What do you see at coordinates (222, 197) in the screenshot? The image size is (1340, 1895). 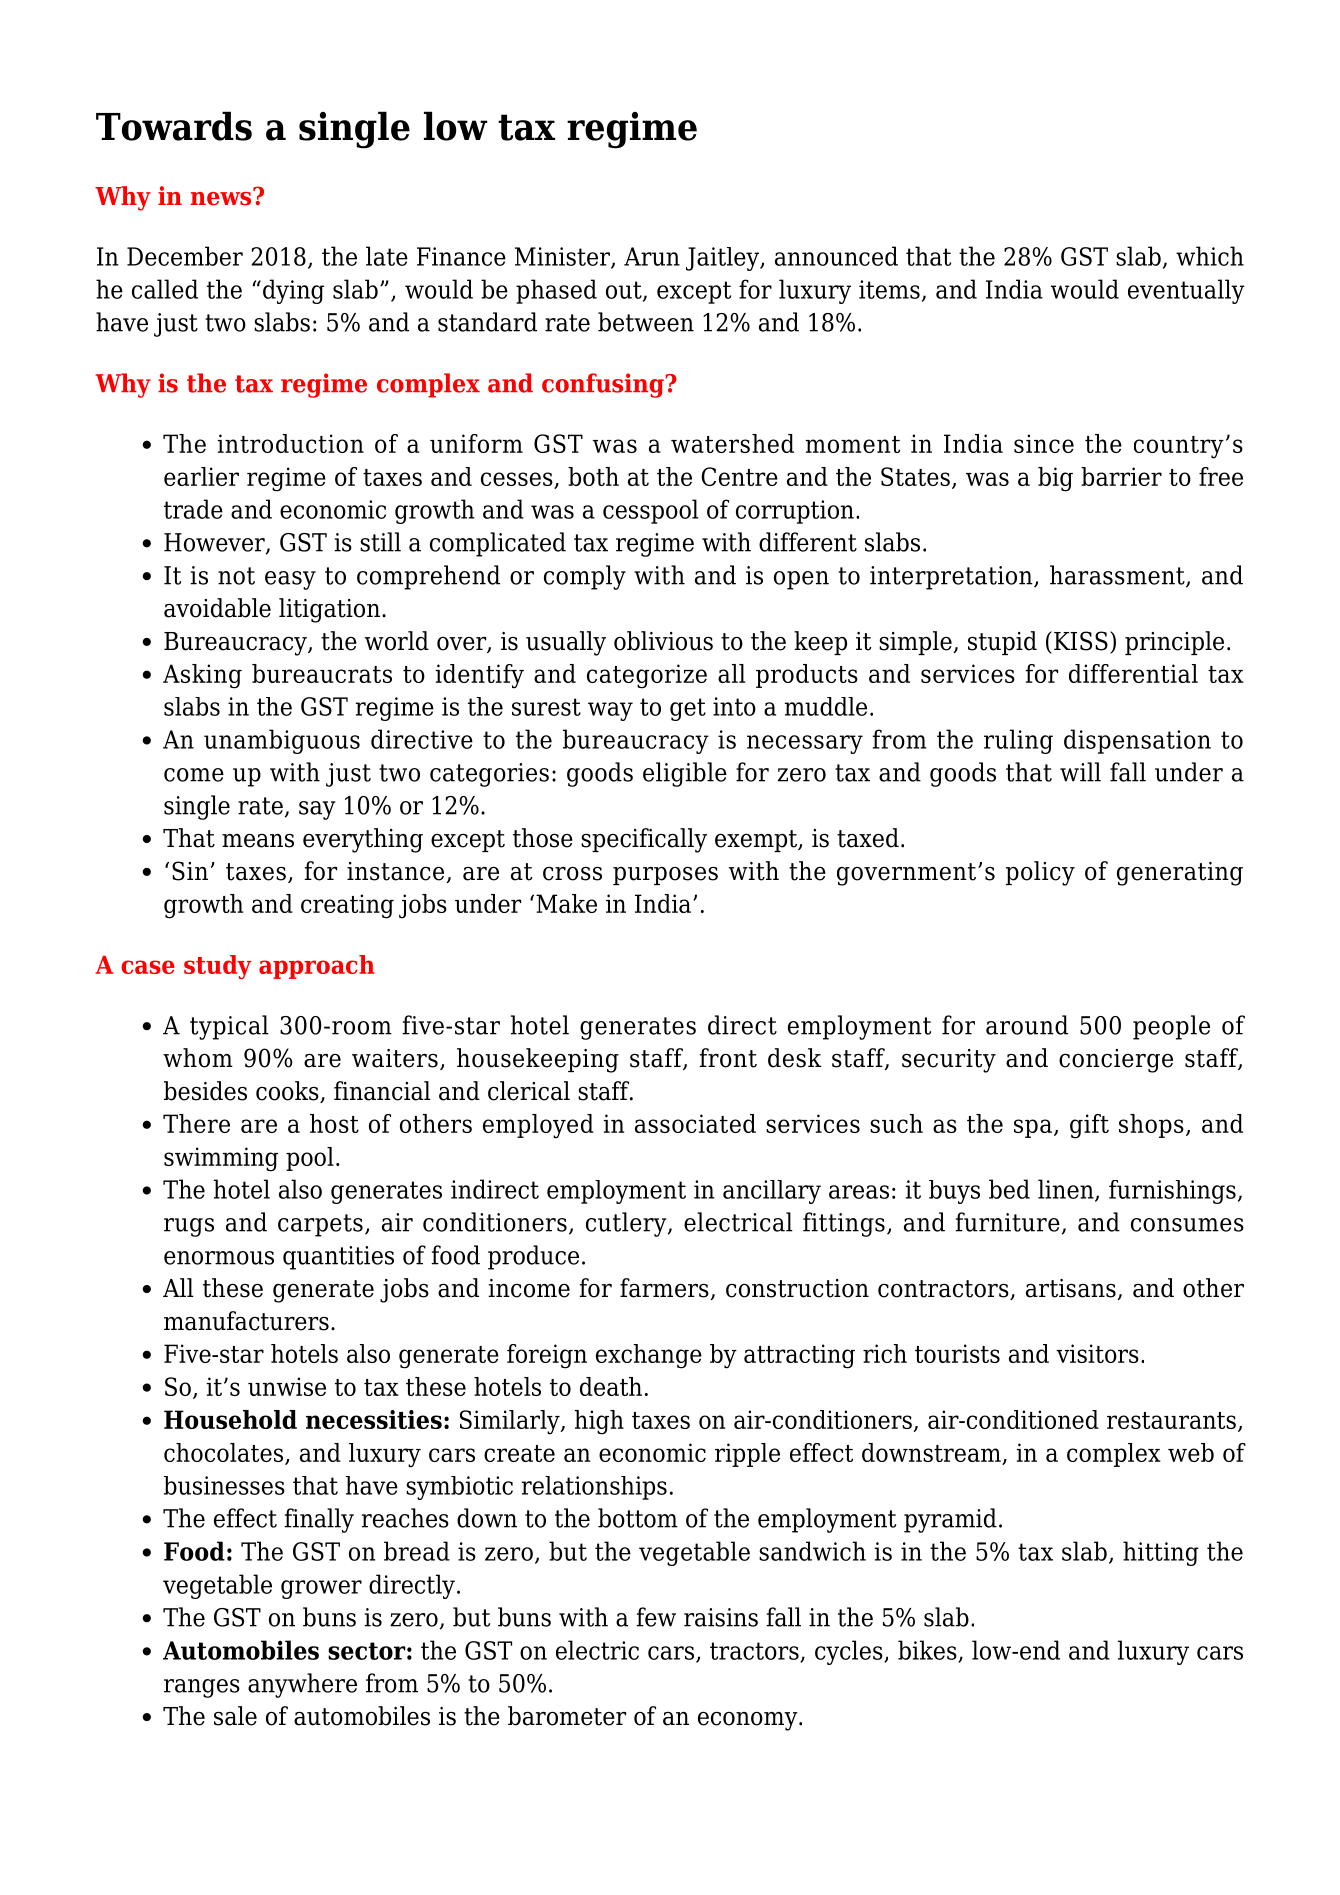 I see `news` at bounding box center [222, 197].
